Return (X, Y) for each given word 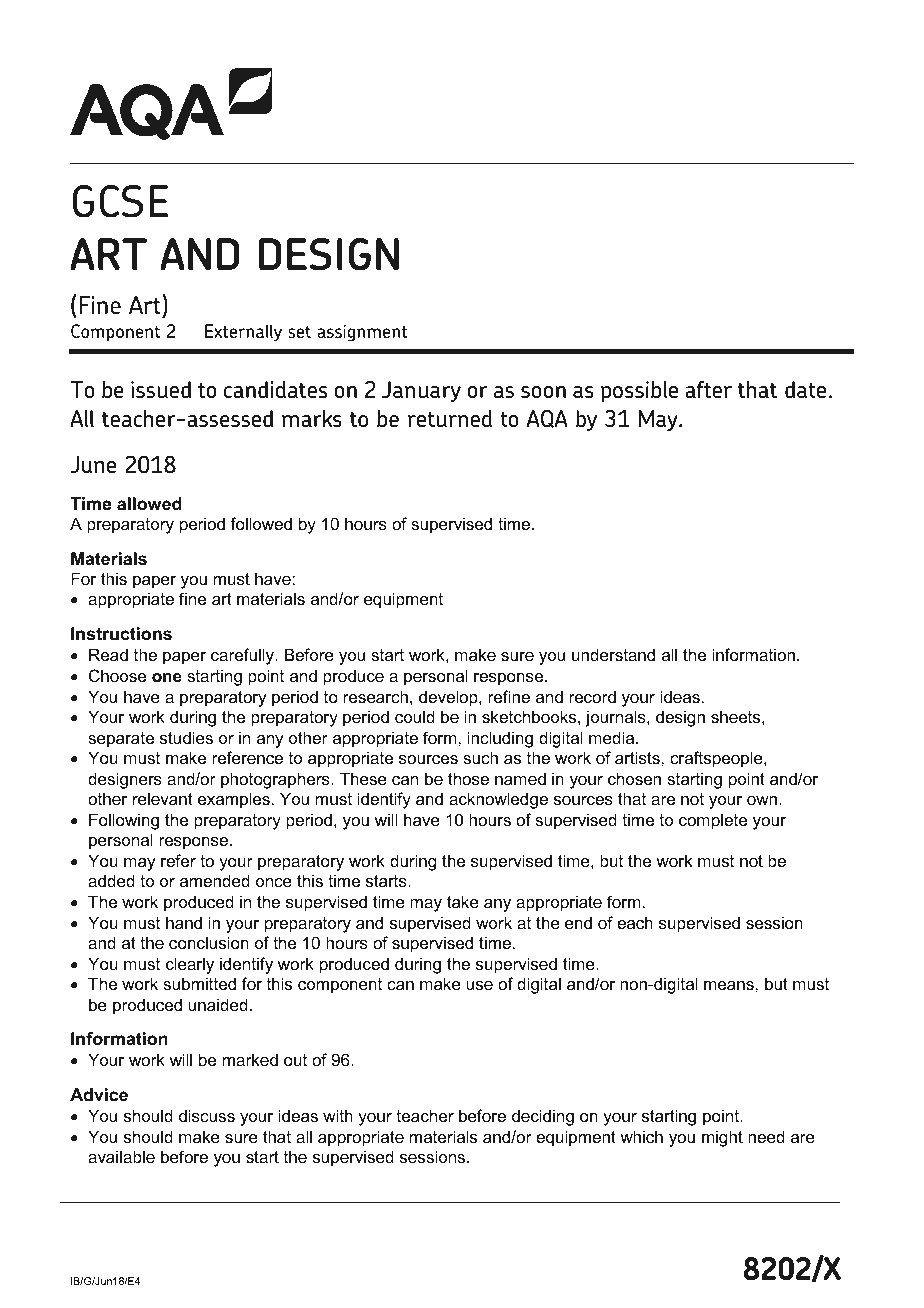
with (338, 1115)
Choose (117, 675)
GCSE (121, 201)
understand (613, 654)
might (722, 1138)
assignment (362, 333)
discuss (207, 1115)
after (708, 389)
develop (449, 698)
